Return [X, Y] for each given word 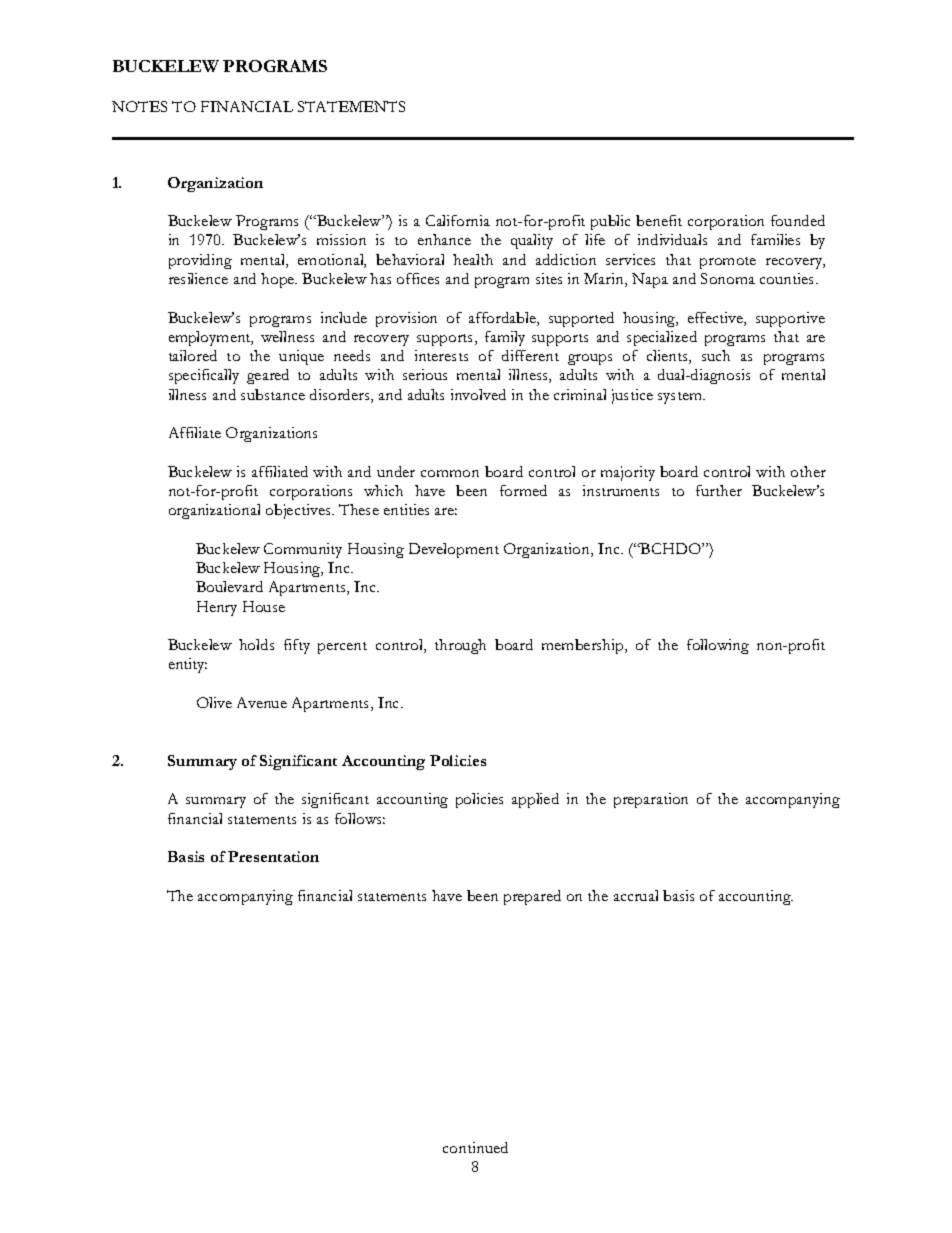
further [719, 490]
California [458, 220]
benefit [659, 220]
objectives [299, 511]
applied [535, 800]
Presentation [273, 856]
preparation [651, 800]
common [450, 473]
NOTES [139, 106]
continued [475, 1147]
